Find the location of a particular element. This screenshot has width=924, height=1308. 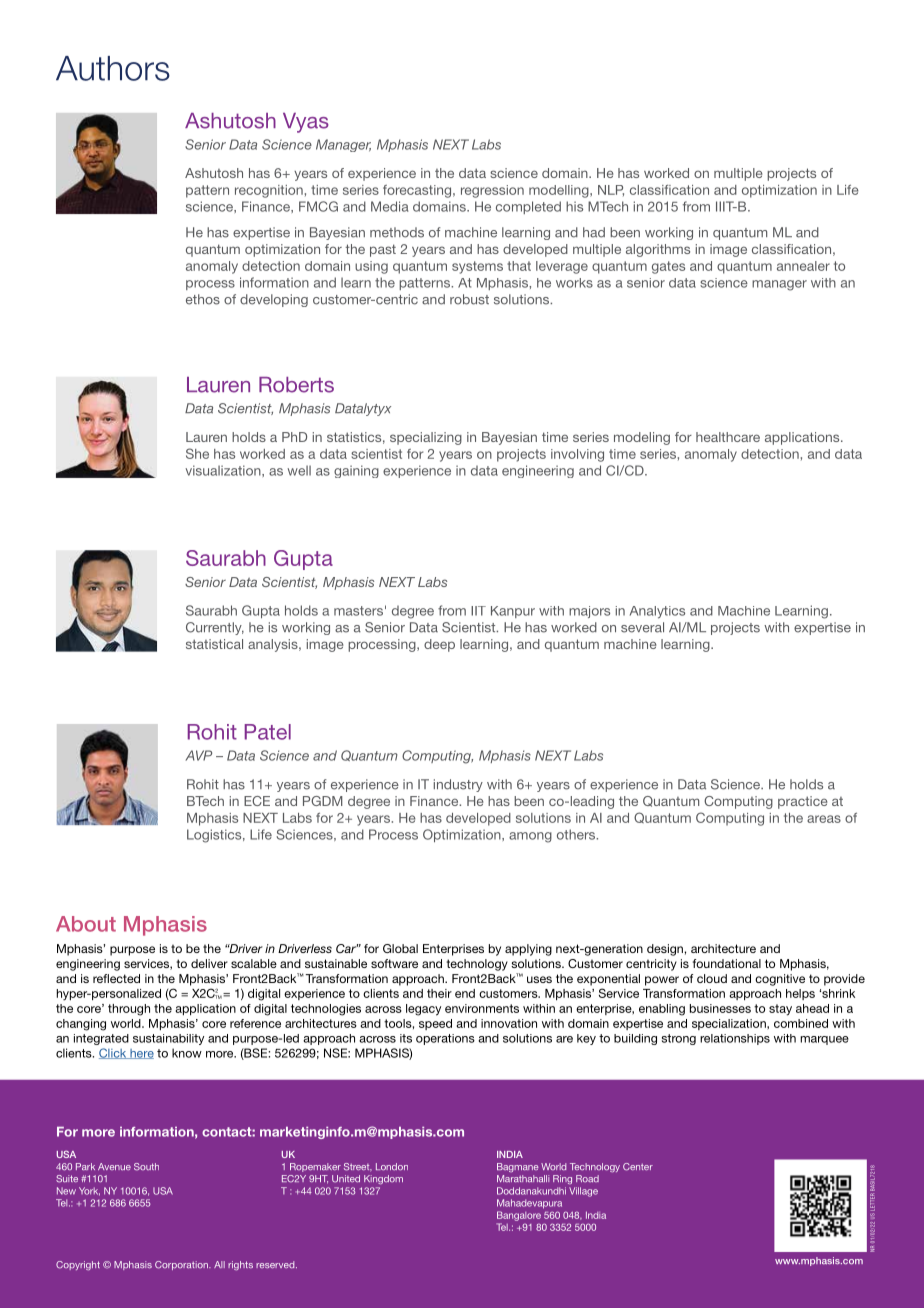

statistical is located at coordinates (214, 644).
